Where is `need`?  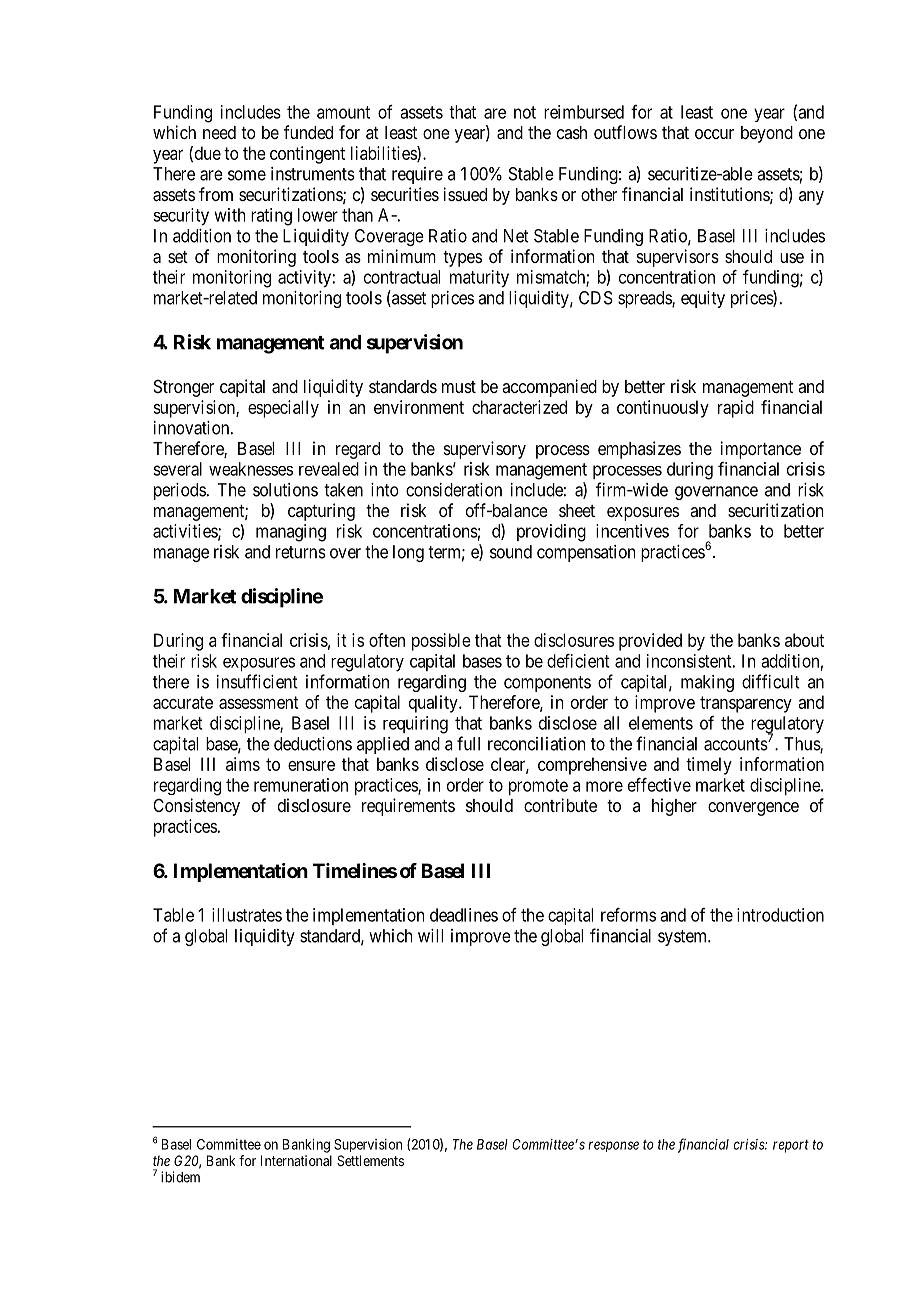 need is located at coordinates (219, 132).
